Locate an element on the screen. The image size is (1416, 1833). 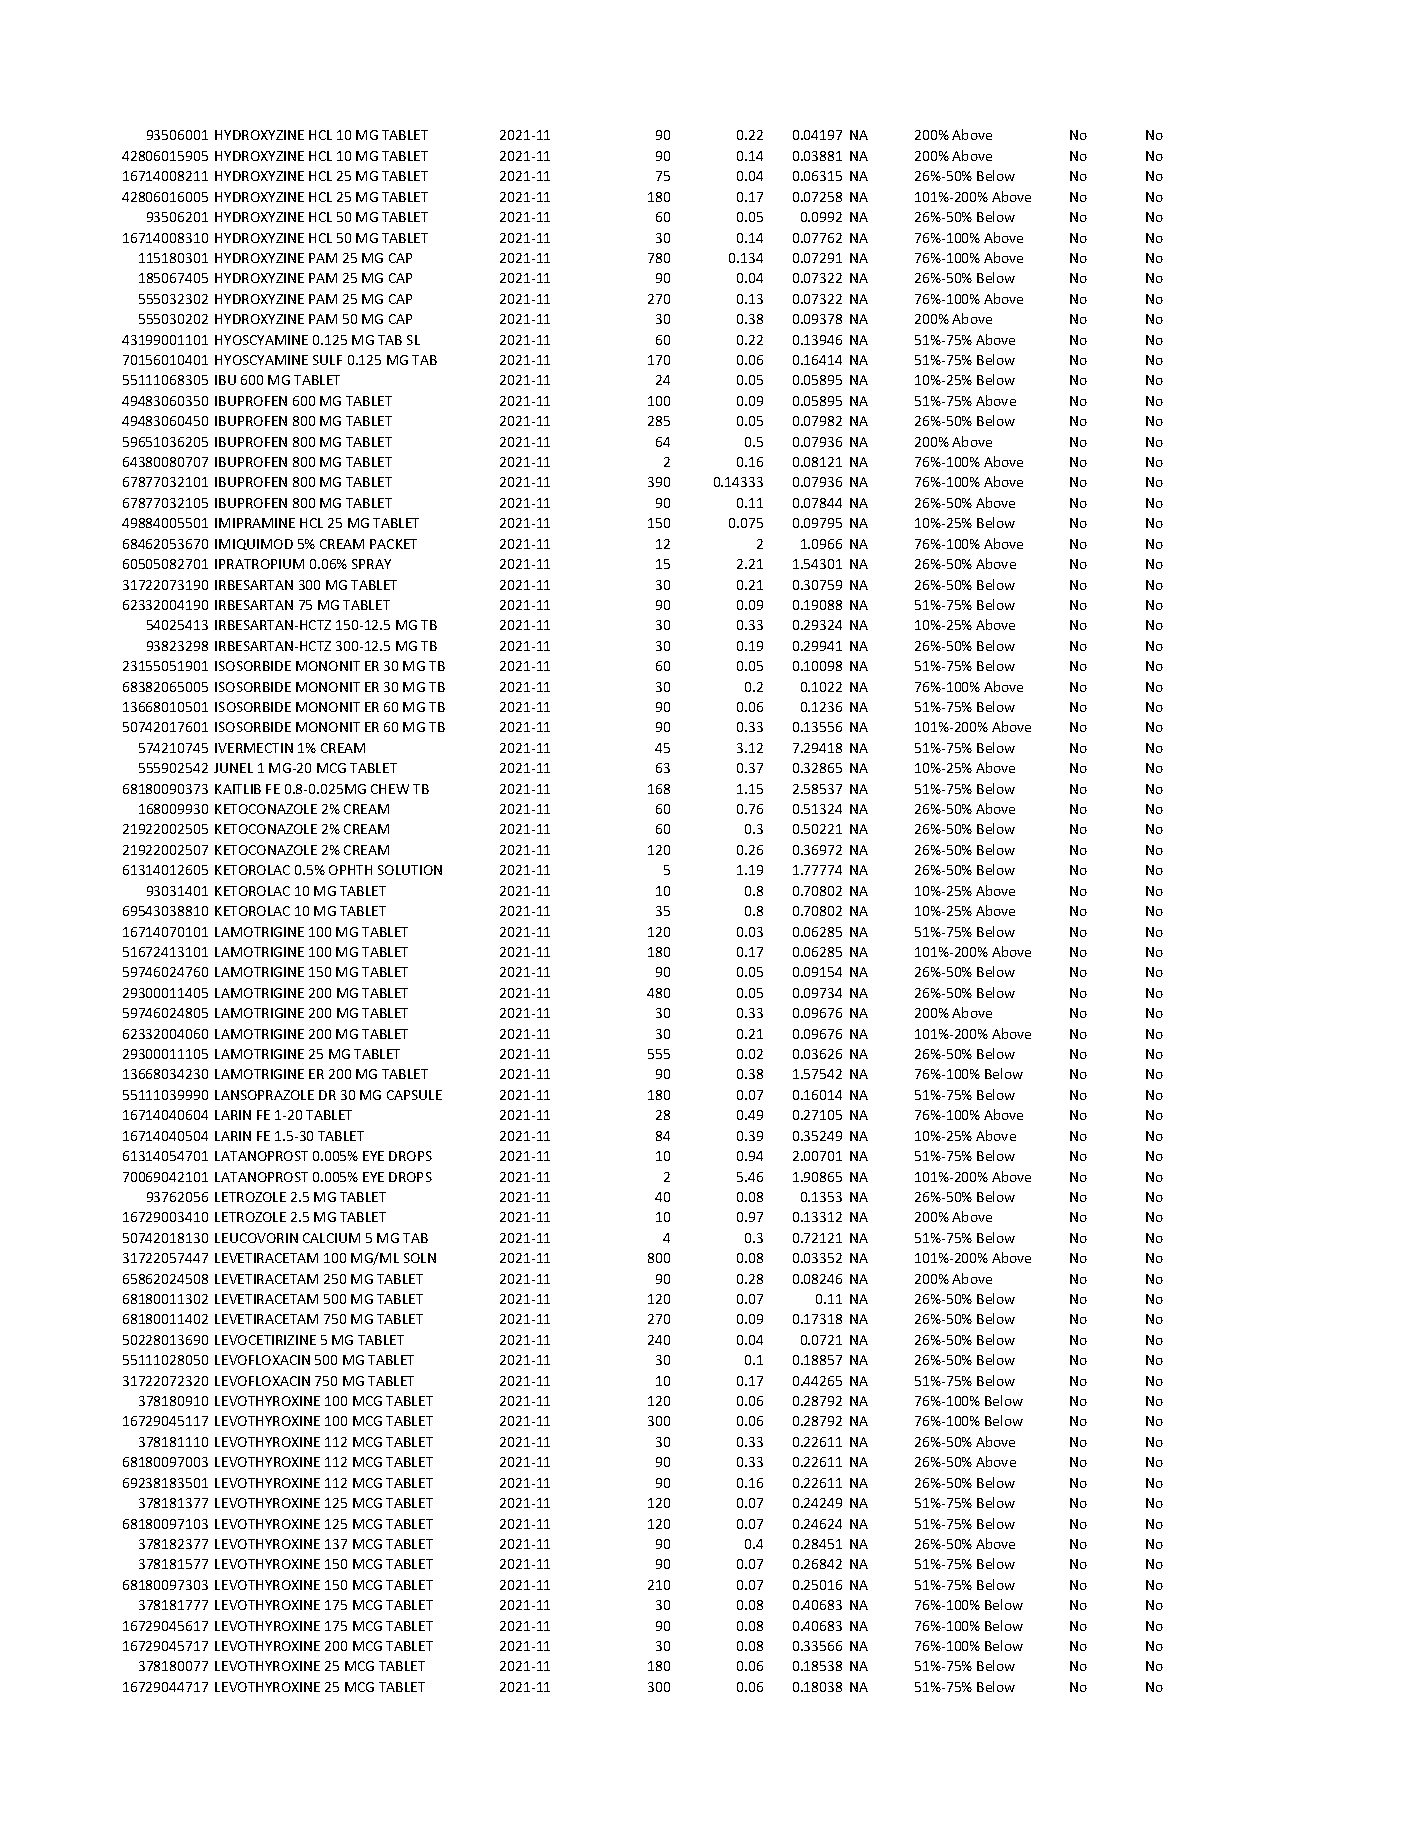
SPRAY is located at coordinates (371, 564).
